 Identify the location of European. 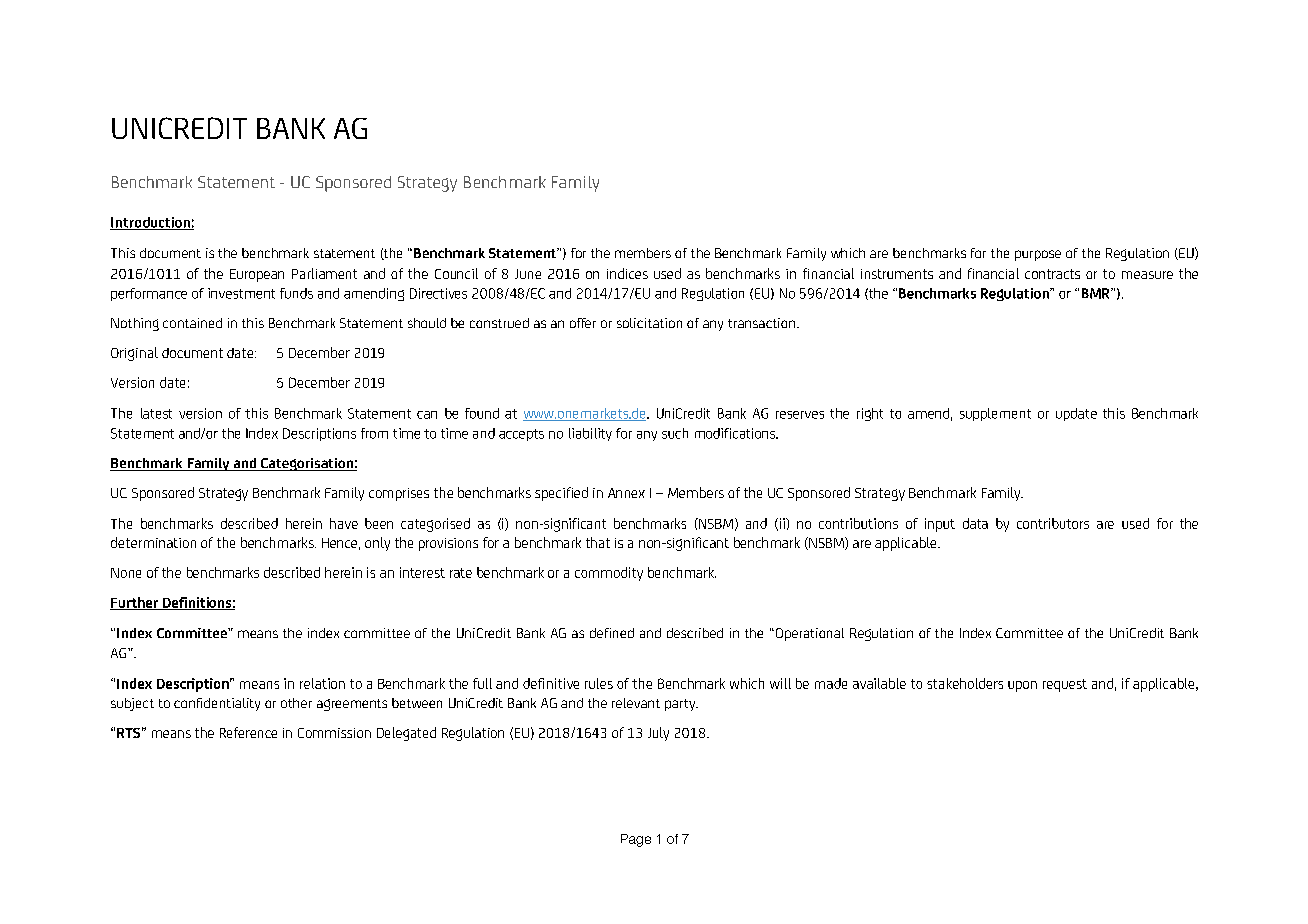
(257, 275).
